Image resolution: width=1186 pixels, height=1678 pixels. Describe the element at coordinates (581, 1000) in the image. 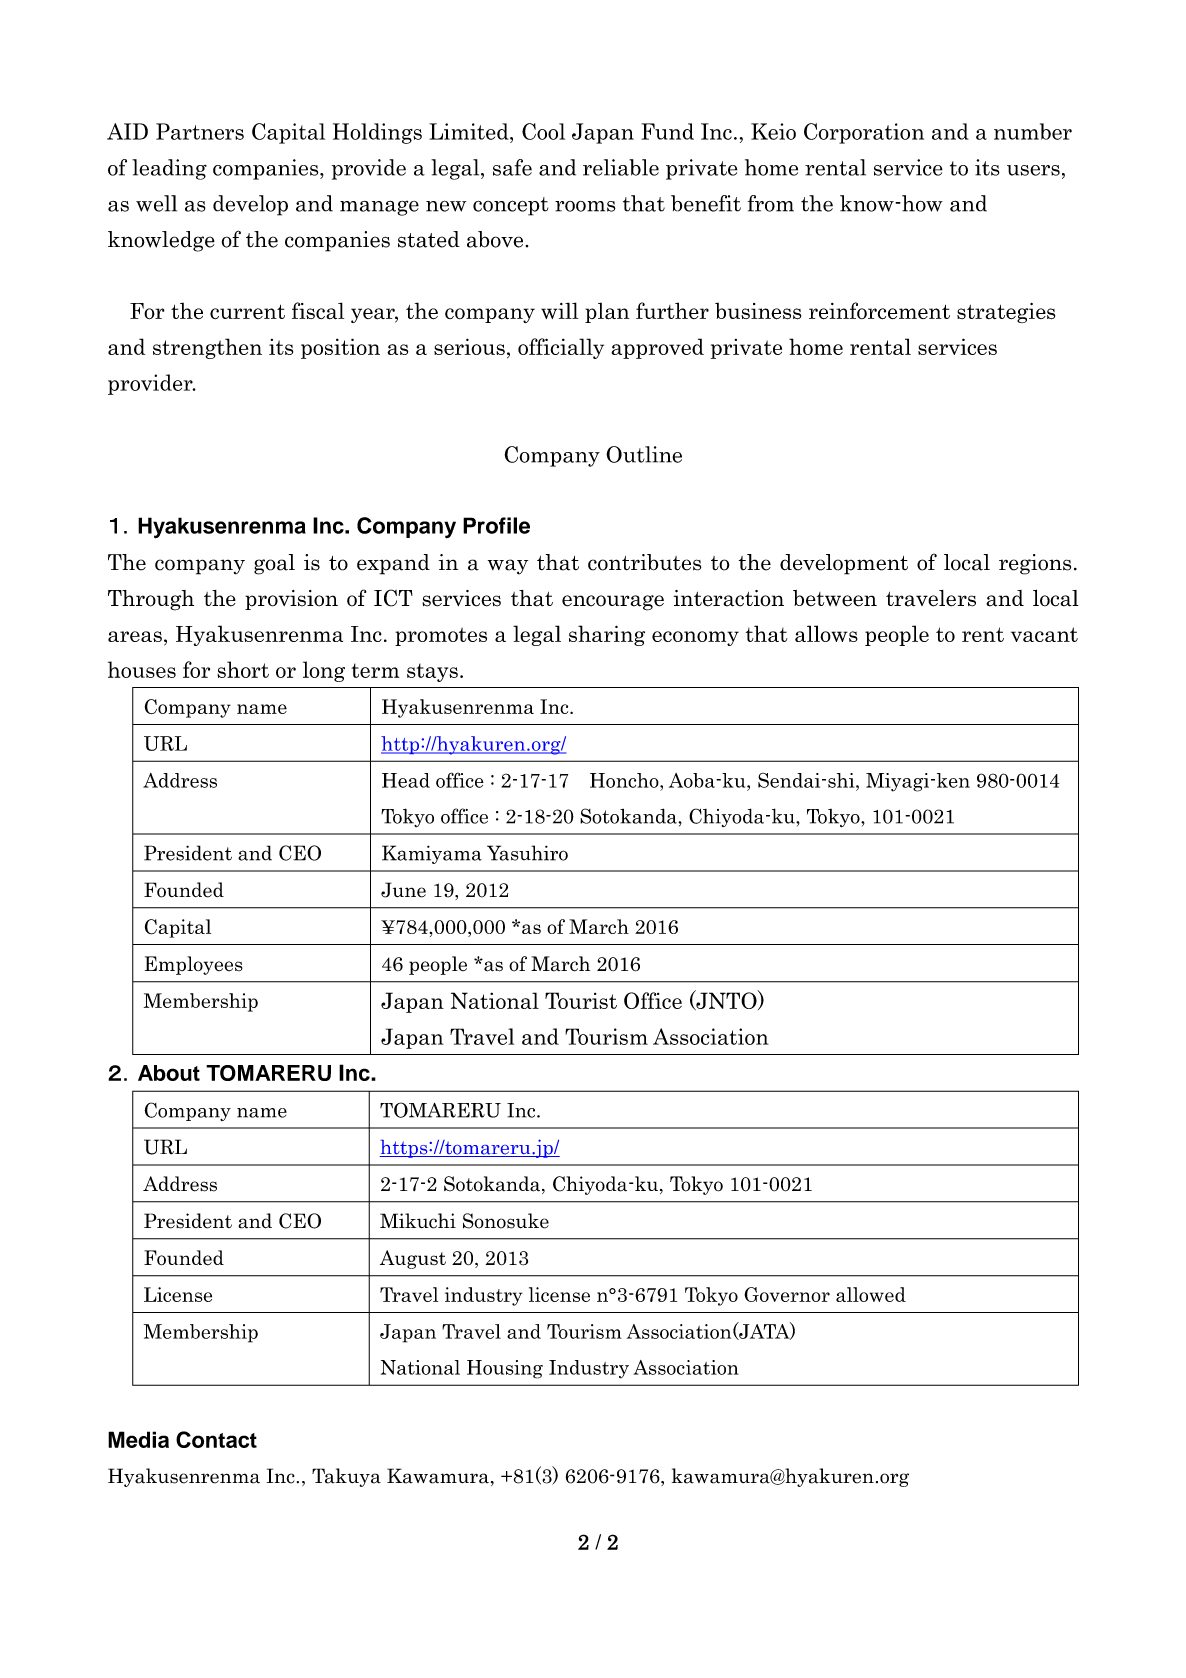

I see `Tourist` at that location.
